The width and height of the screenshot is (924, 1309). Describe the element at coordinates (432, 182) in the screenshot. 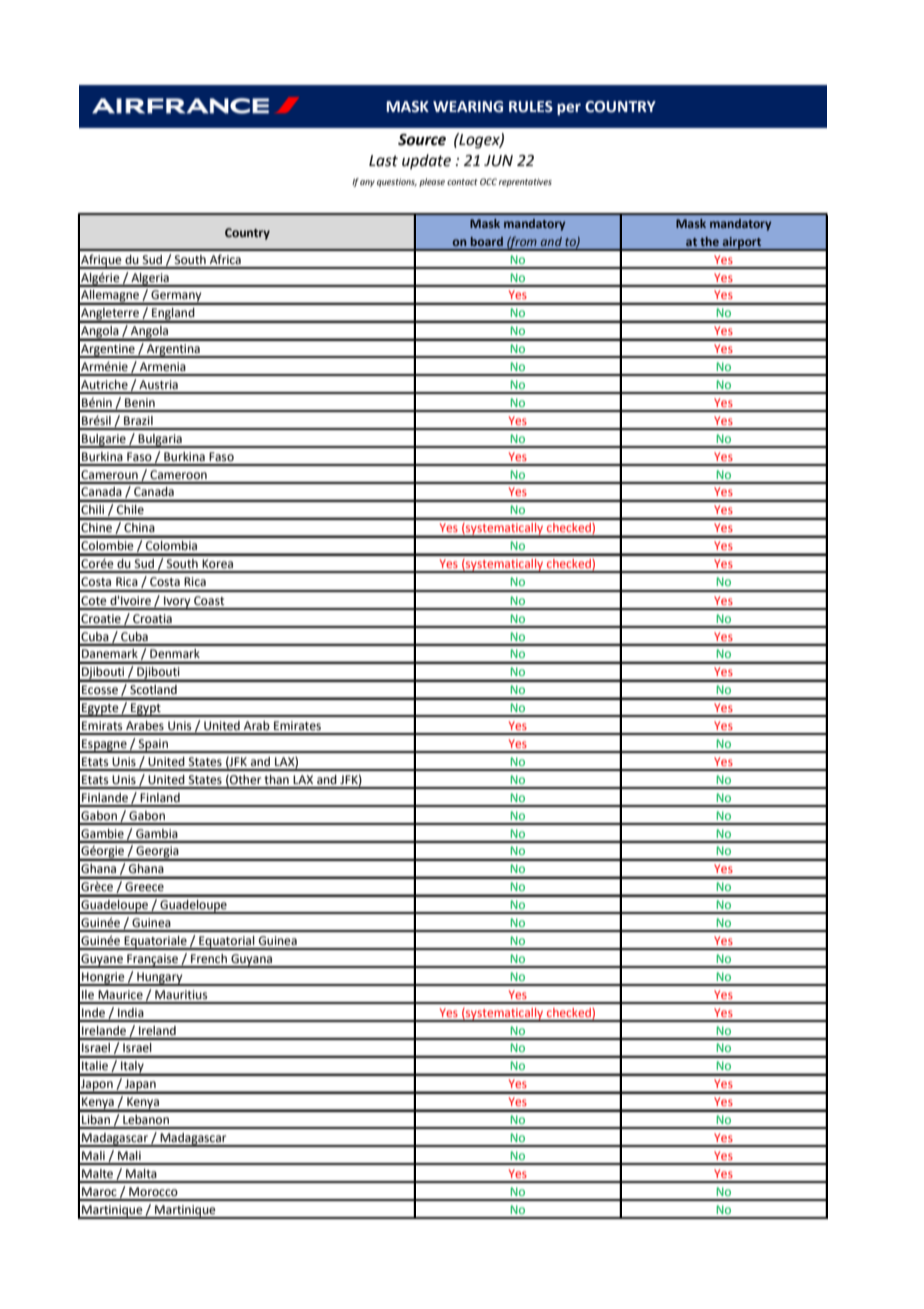

I see `please` at that location.
